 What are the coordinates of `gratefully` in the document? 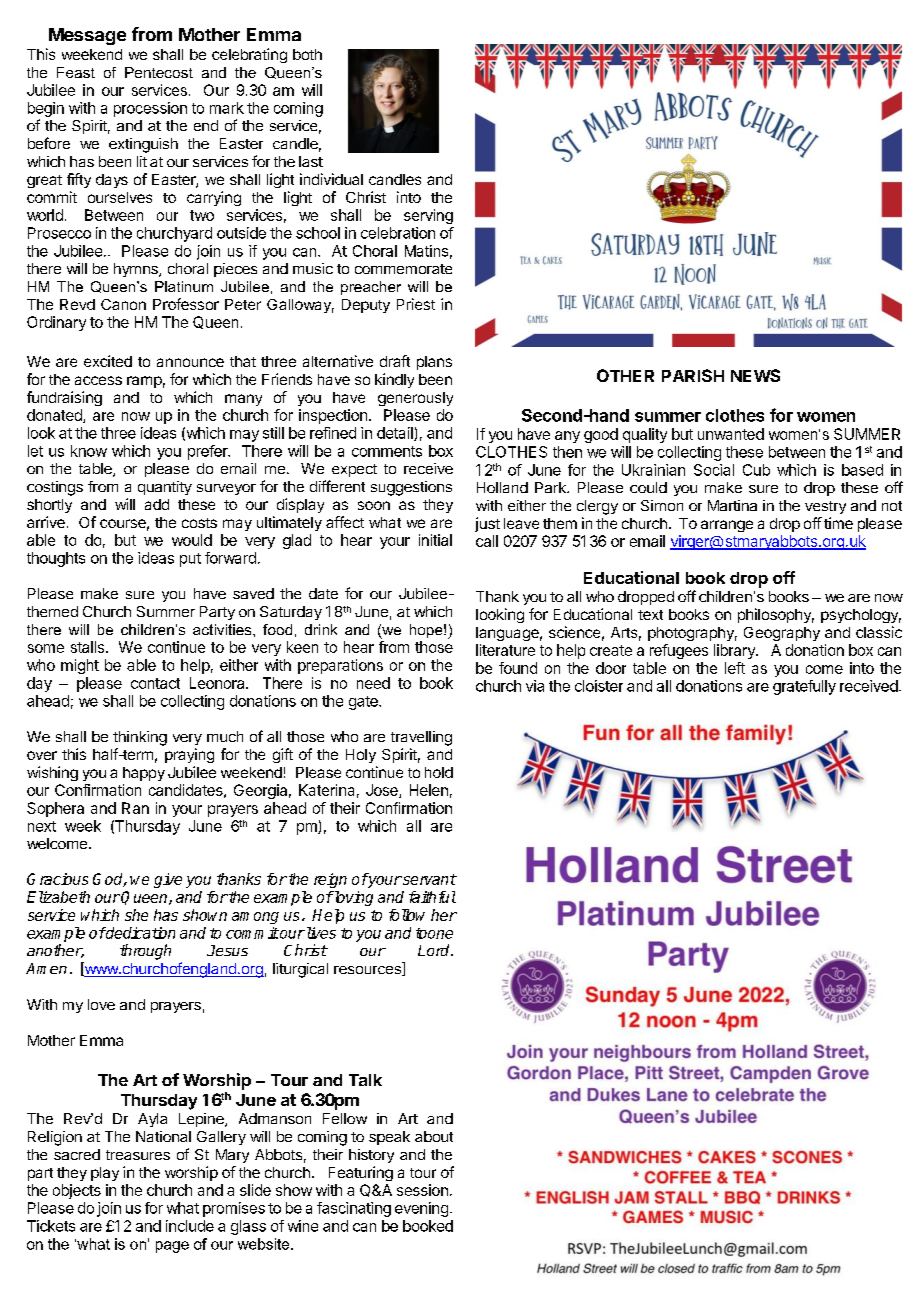 It's located at (804, 687).
